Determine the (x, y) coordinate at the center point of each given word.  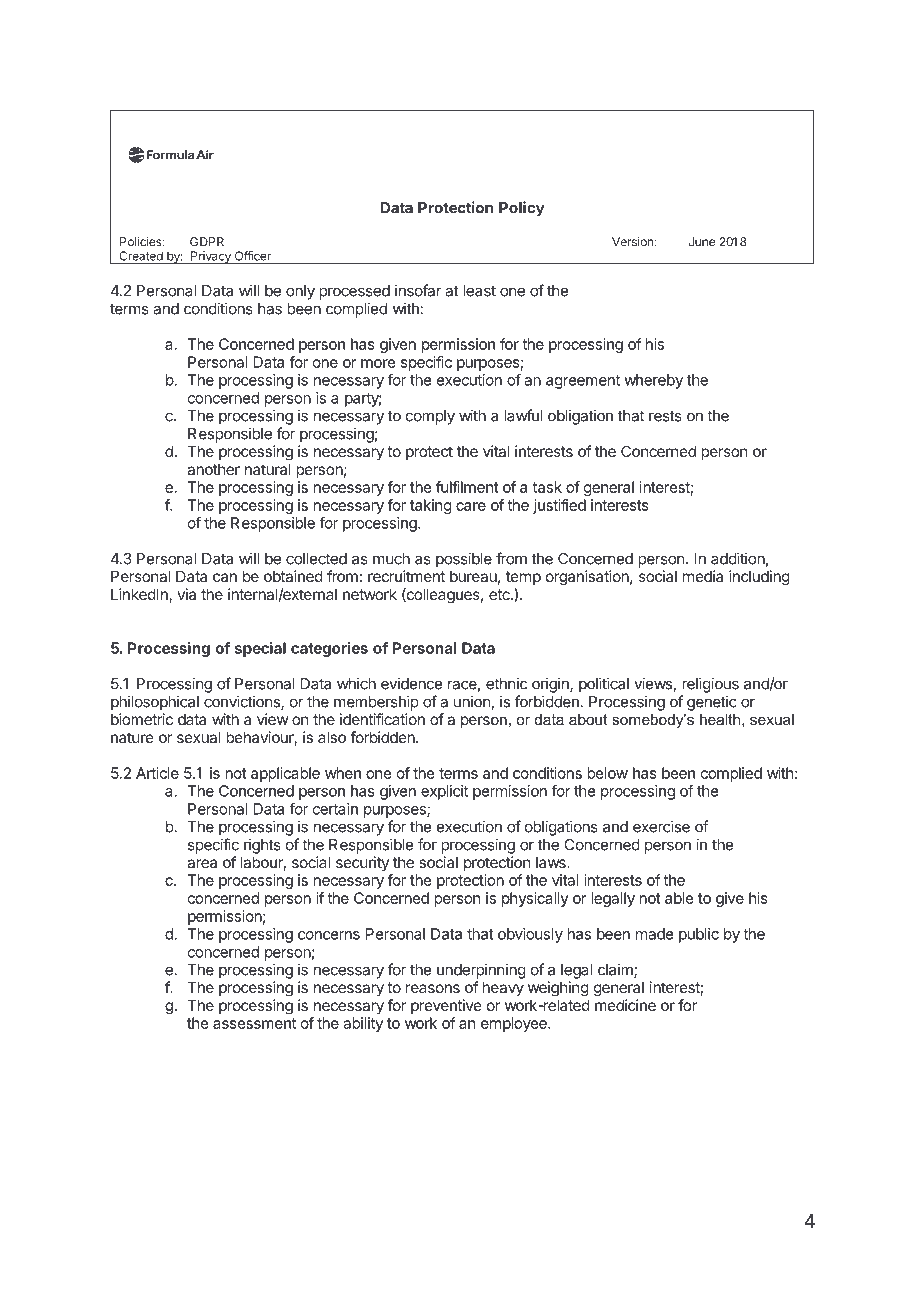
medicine (625, 1005)
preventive (446, 1006)
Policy (522, 209)
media (703, 576)
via (186, 594)
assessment (254, 1023)
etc (500, 594)
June (702, 242)
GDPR (207, 242)
